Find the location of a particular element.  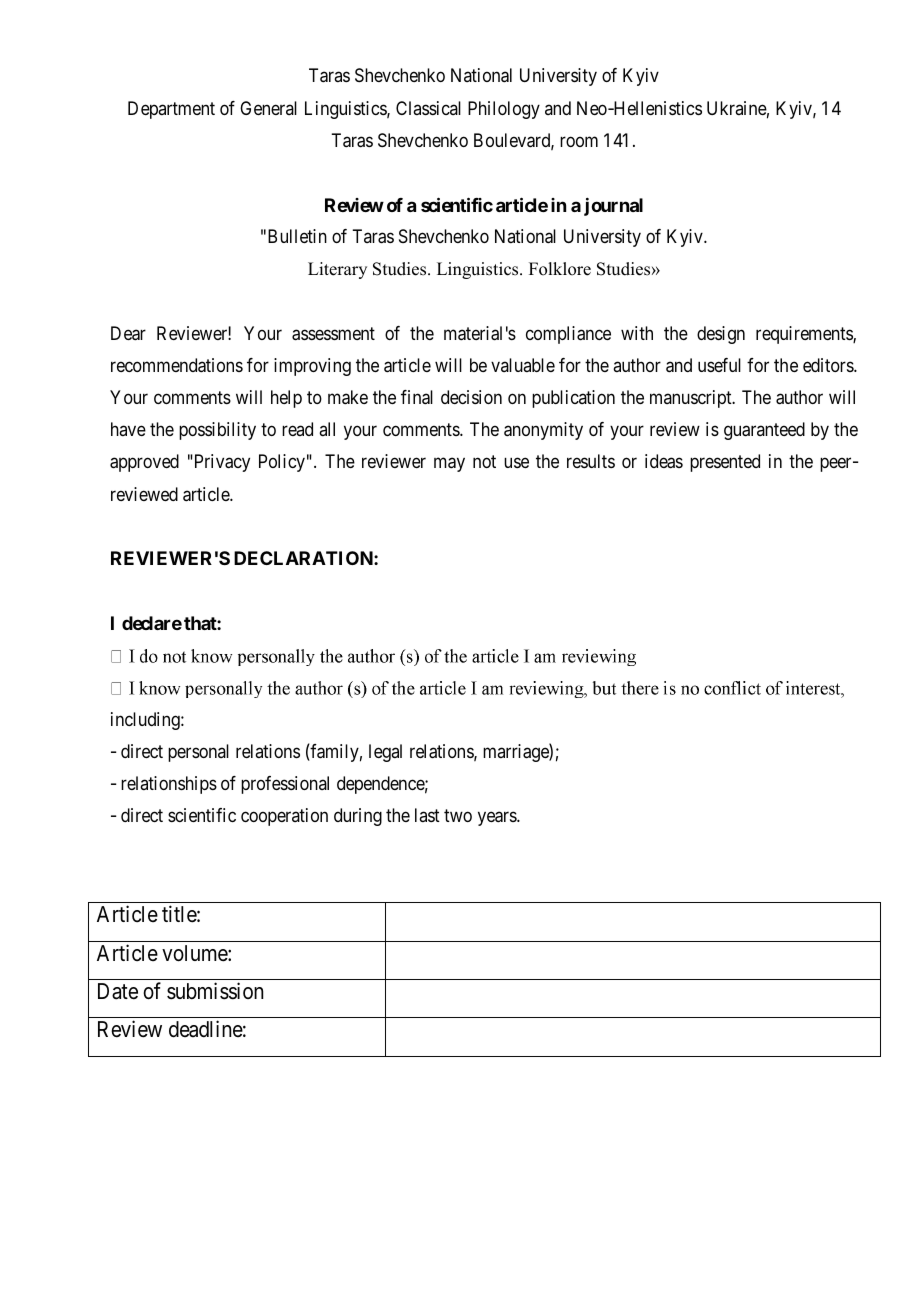

personal is located at coordinates (198, 753).
